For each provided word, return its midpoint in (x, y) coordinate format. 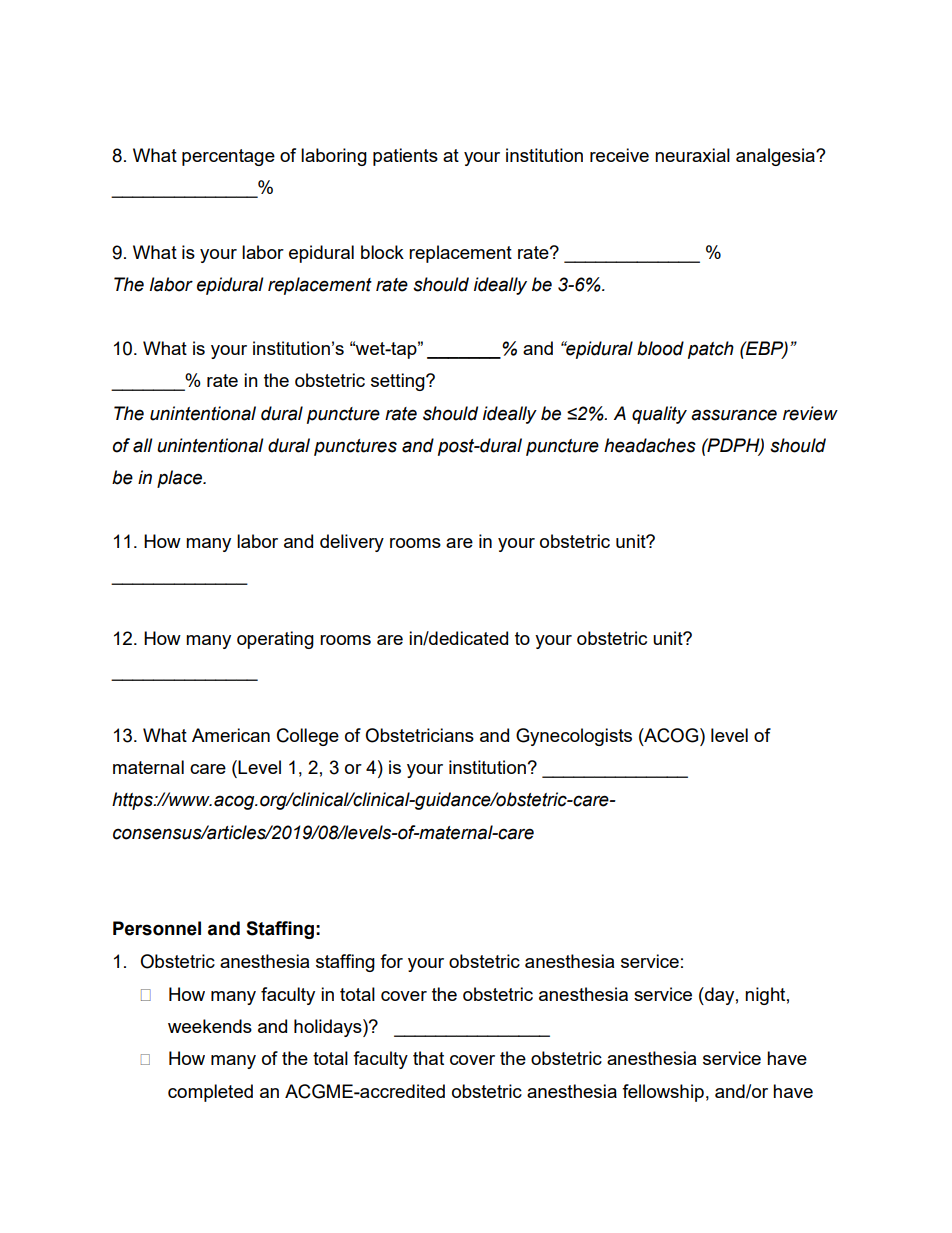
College (308, 737)
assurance (734, 415)
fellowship (663, 1093)
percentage (228, 157)
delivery (352, 543)
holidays (329, 1028)
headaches (650, 445)
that (428, 1058)
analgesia (776, 157)
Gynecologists (574, 737)
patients (405, 157)
